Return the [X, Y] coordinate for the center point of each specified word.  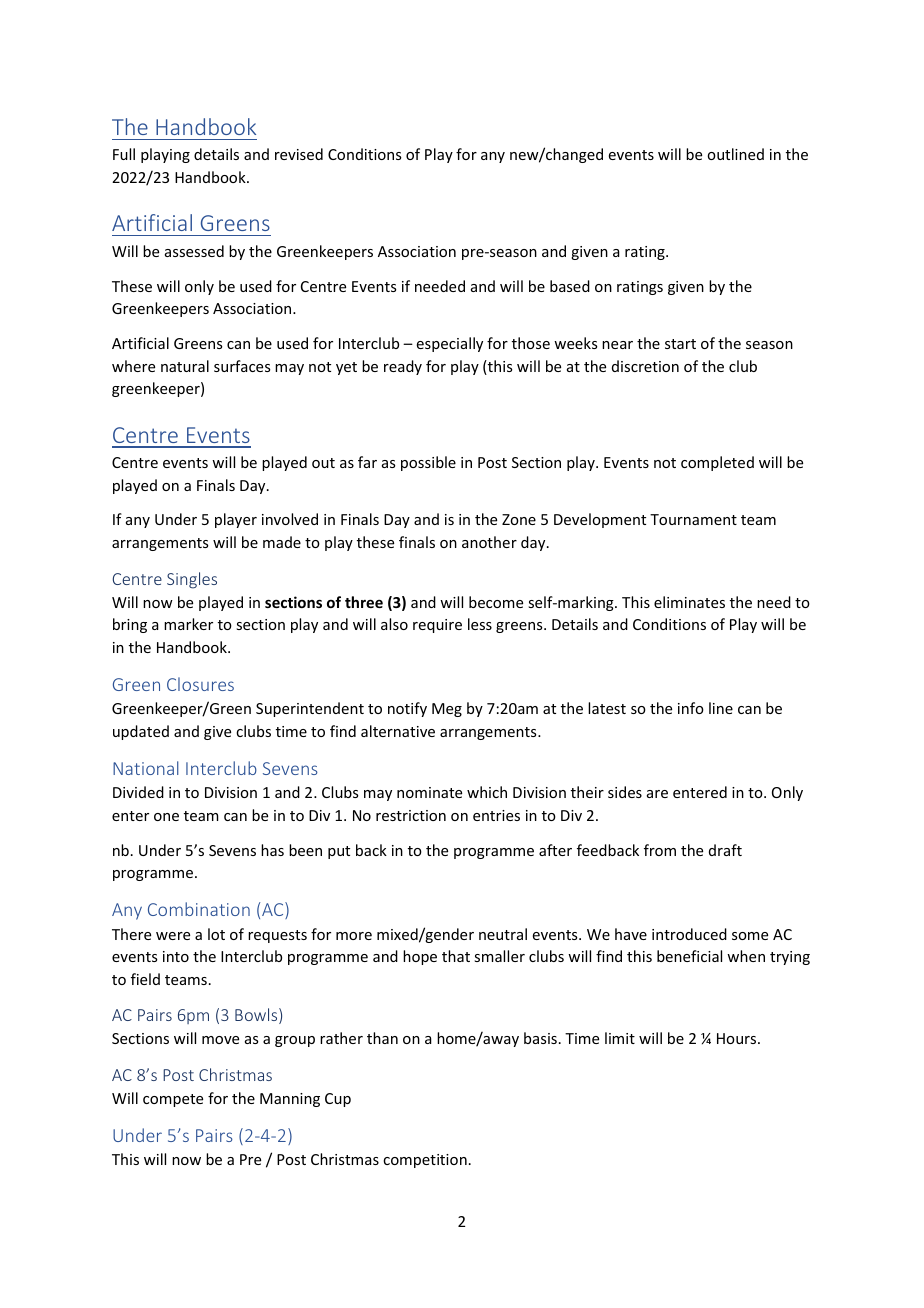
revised [299, 154]
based [570, 286]
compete [173, 1100]
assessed [194, 251]
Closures [200, 684]
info [691, 708]
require [437, 626]
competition [425, 1161]
